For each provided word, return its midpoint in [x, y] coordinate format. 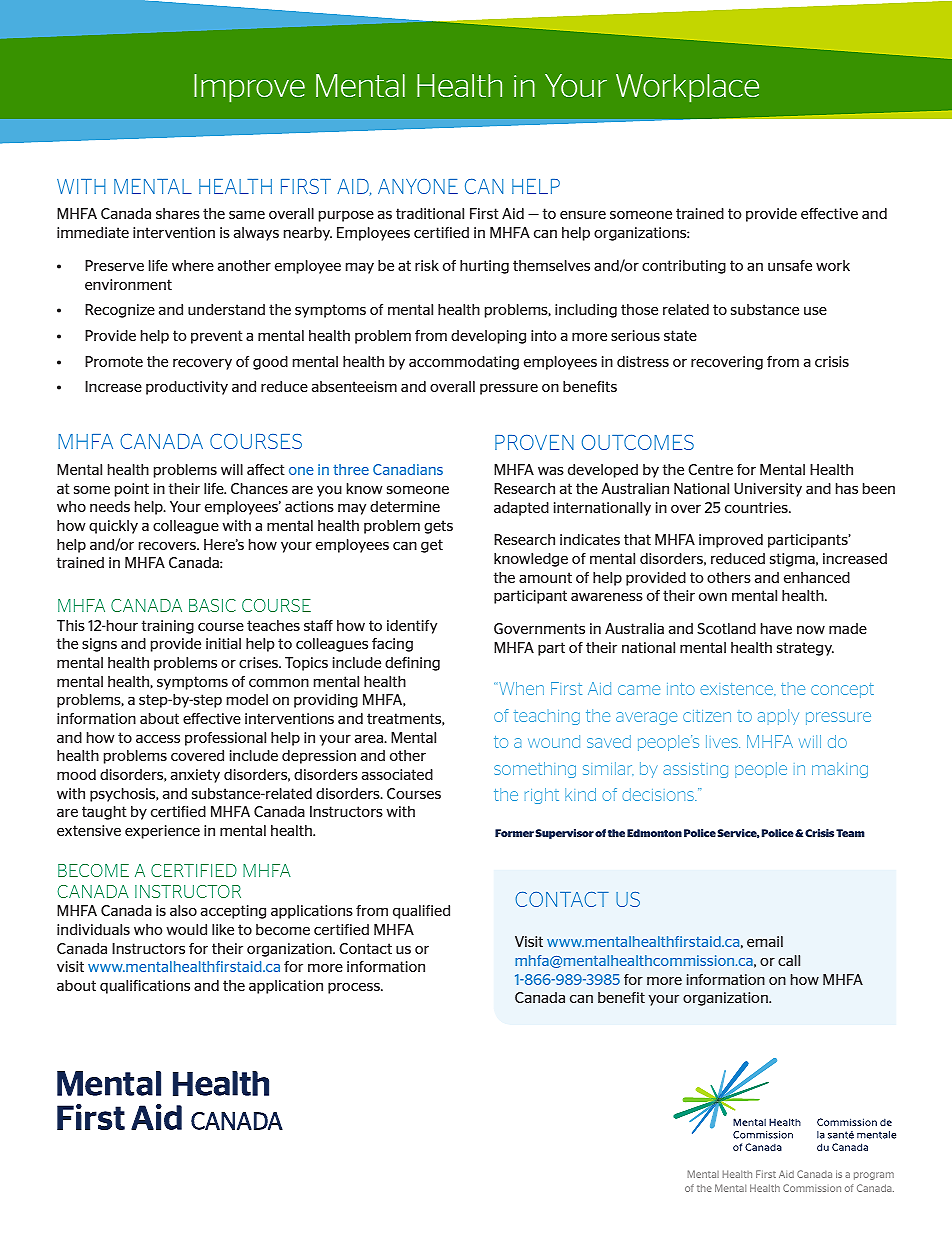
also [183, 910]
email [765, 941]
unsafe [790, 265]
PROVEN [534, 442]
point [132, 490]
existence [737, 689]
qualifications [145, 987]
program [874, 1176]
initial [223, 643]
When [520, 688]
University [768, 490]
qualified [421, 912]
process [355, 988]
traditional [430, 213]
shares [178, 213]
